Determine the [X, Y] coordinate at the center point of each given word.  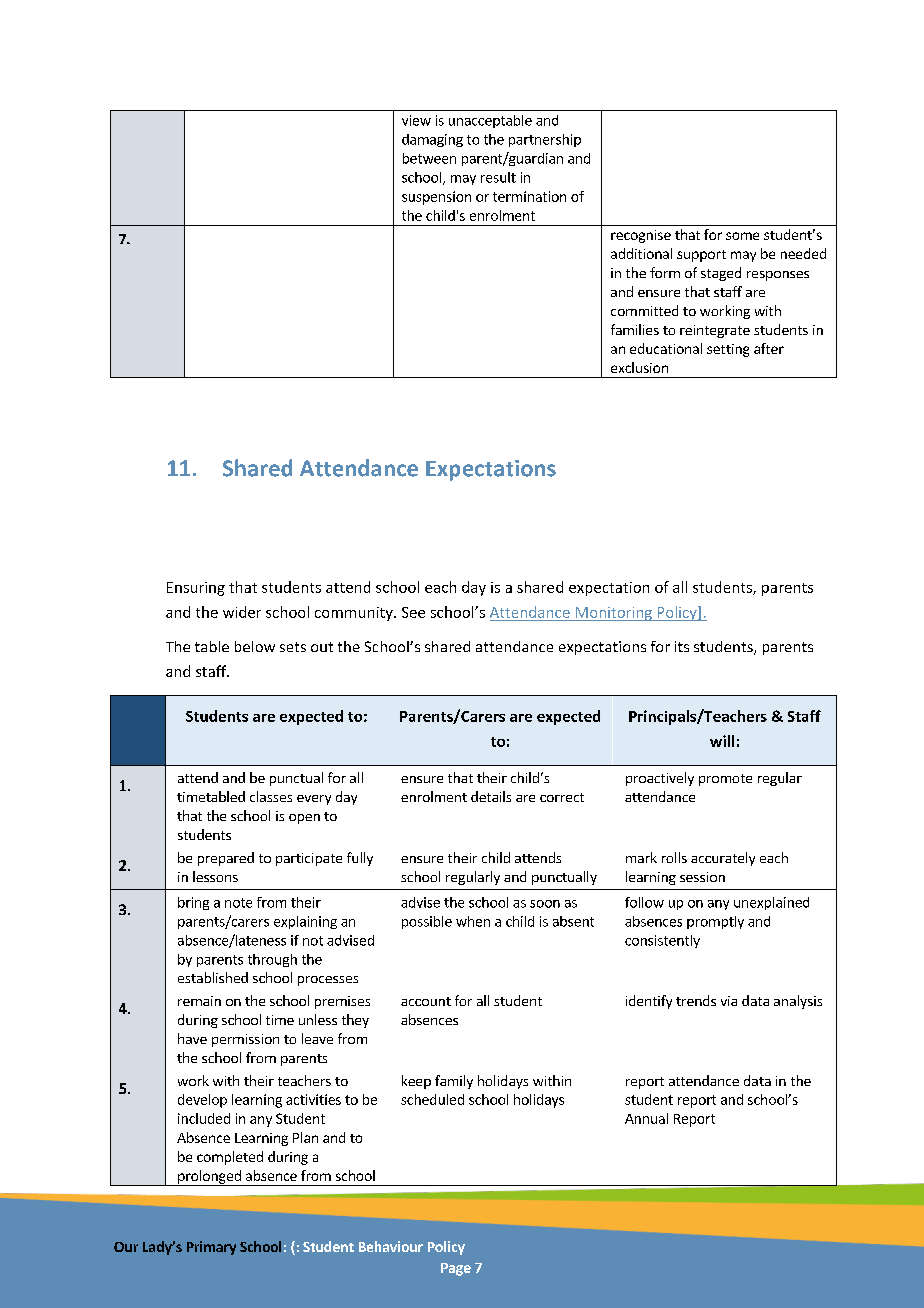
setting [728, 350]
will [722, 741]
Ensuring [196, 589]
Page [456, 1269]
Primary [211, 1248]
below [255, 646]
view [416, 120]
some [742, 236]
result [498, 177]
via [729, 1001]
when [473, 921]
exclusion [639, 367]
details [491, 796]
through [272, 960]
